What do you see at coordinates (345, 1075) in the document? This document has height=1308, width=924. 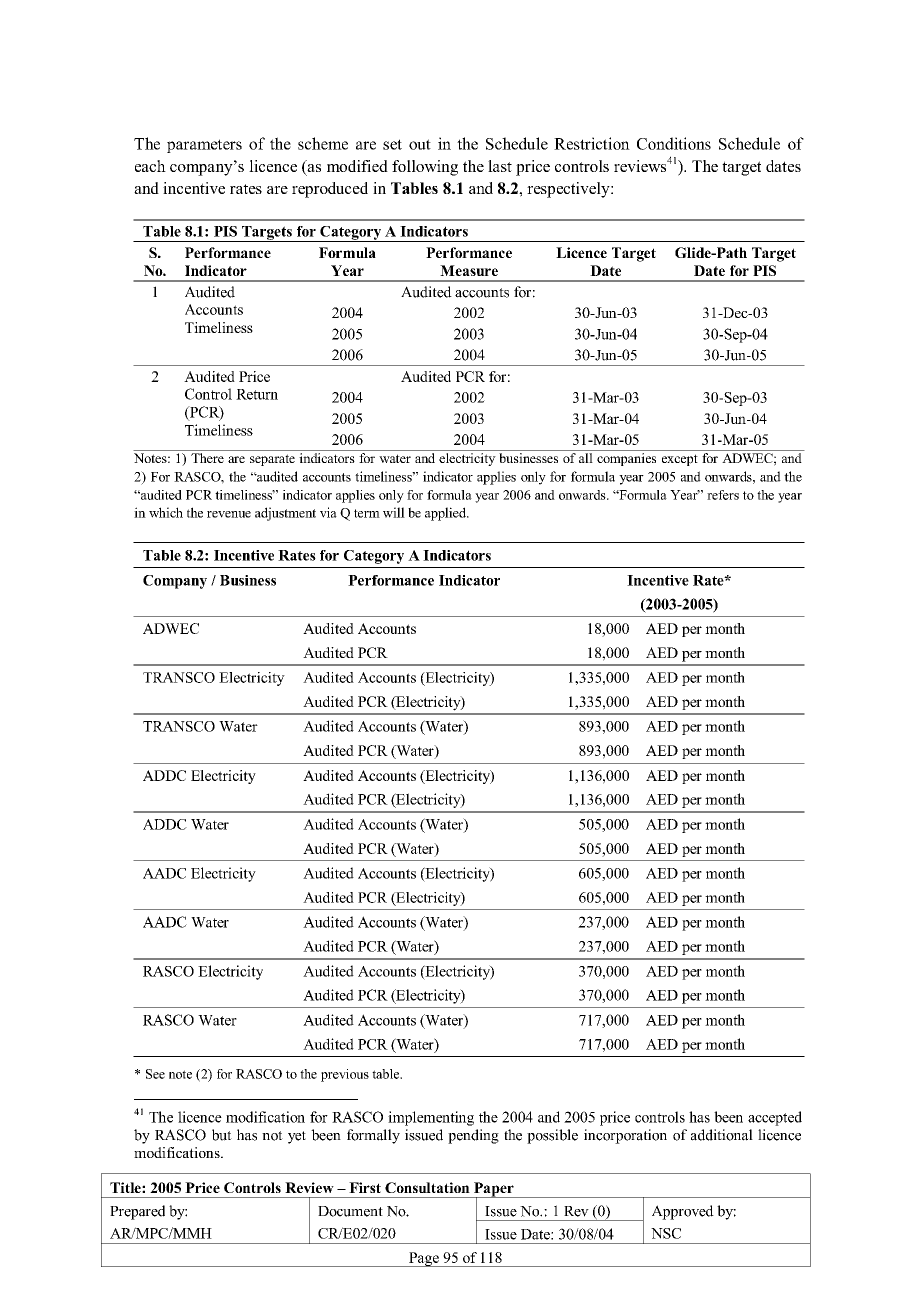 I see `previous` at bounding box center [345, 1075].
